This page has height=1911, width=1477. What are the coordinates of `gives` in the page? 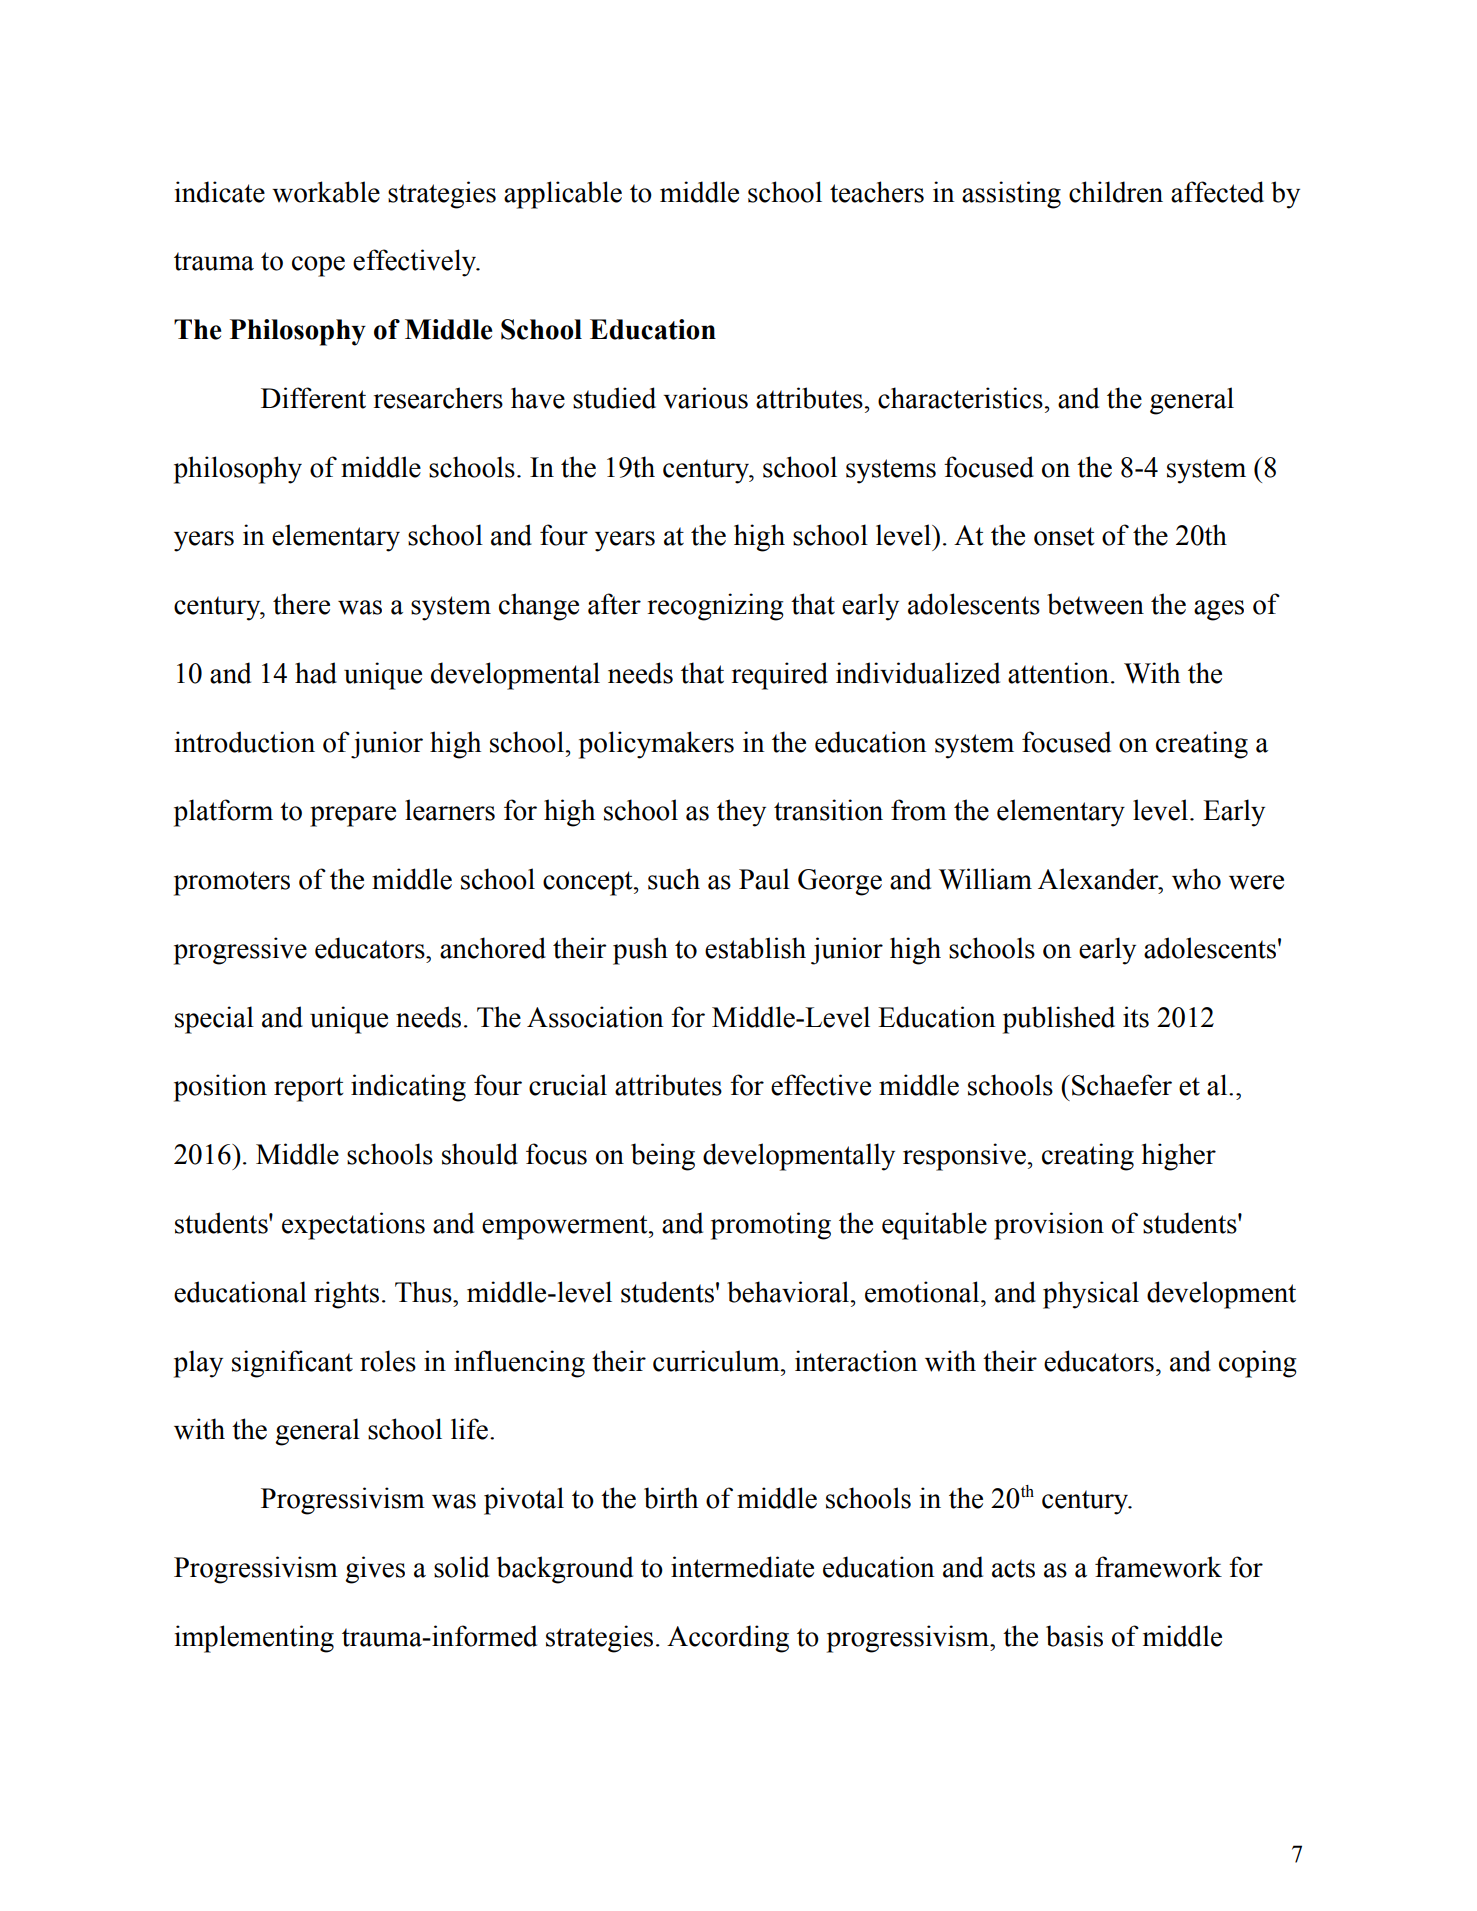 It's located at (375, 1570).
